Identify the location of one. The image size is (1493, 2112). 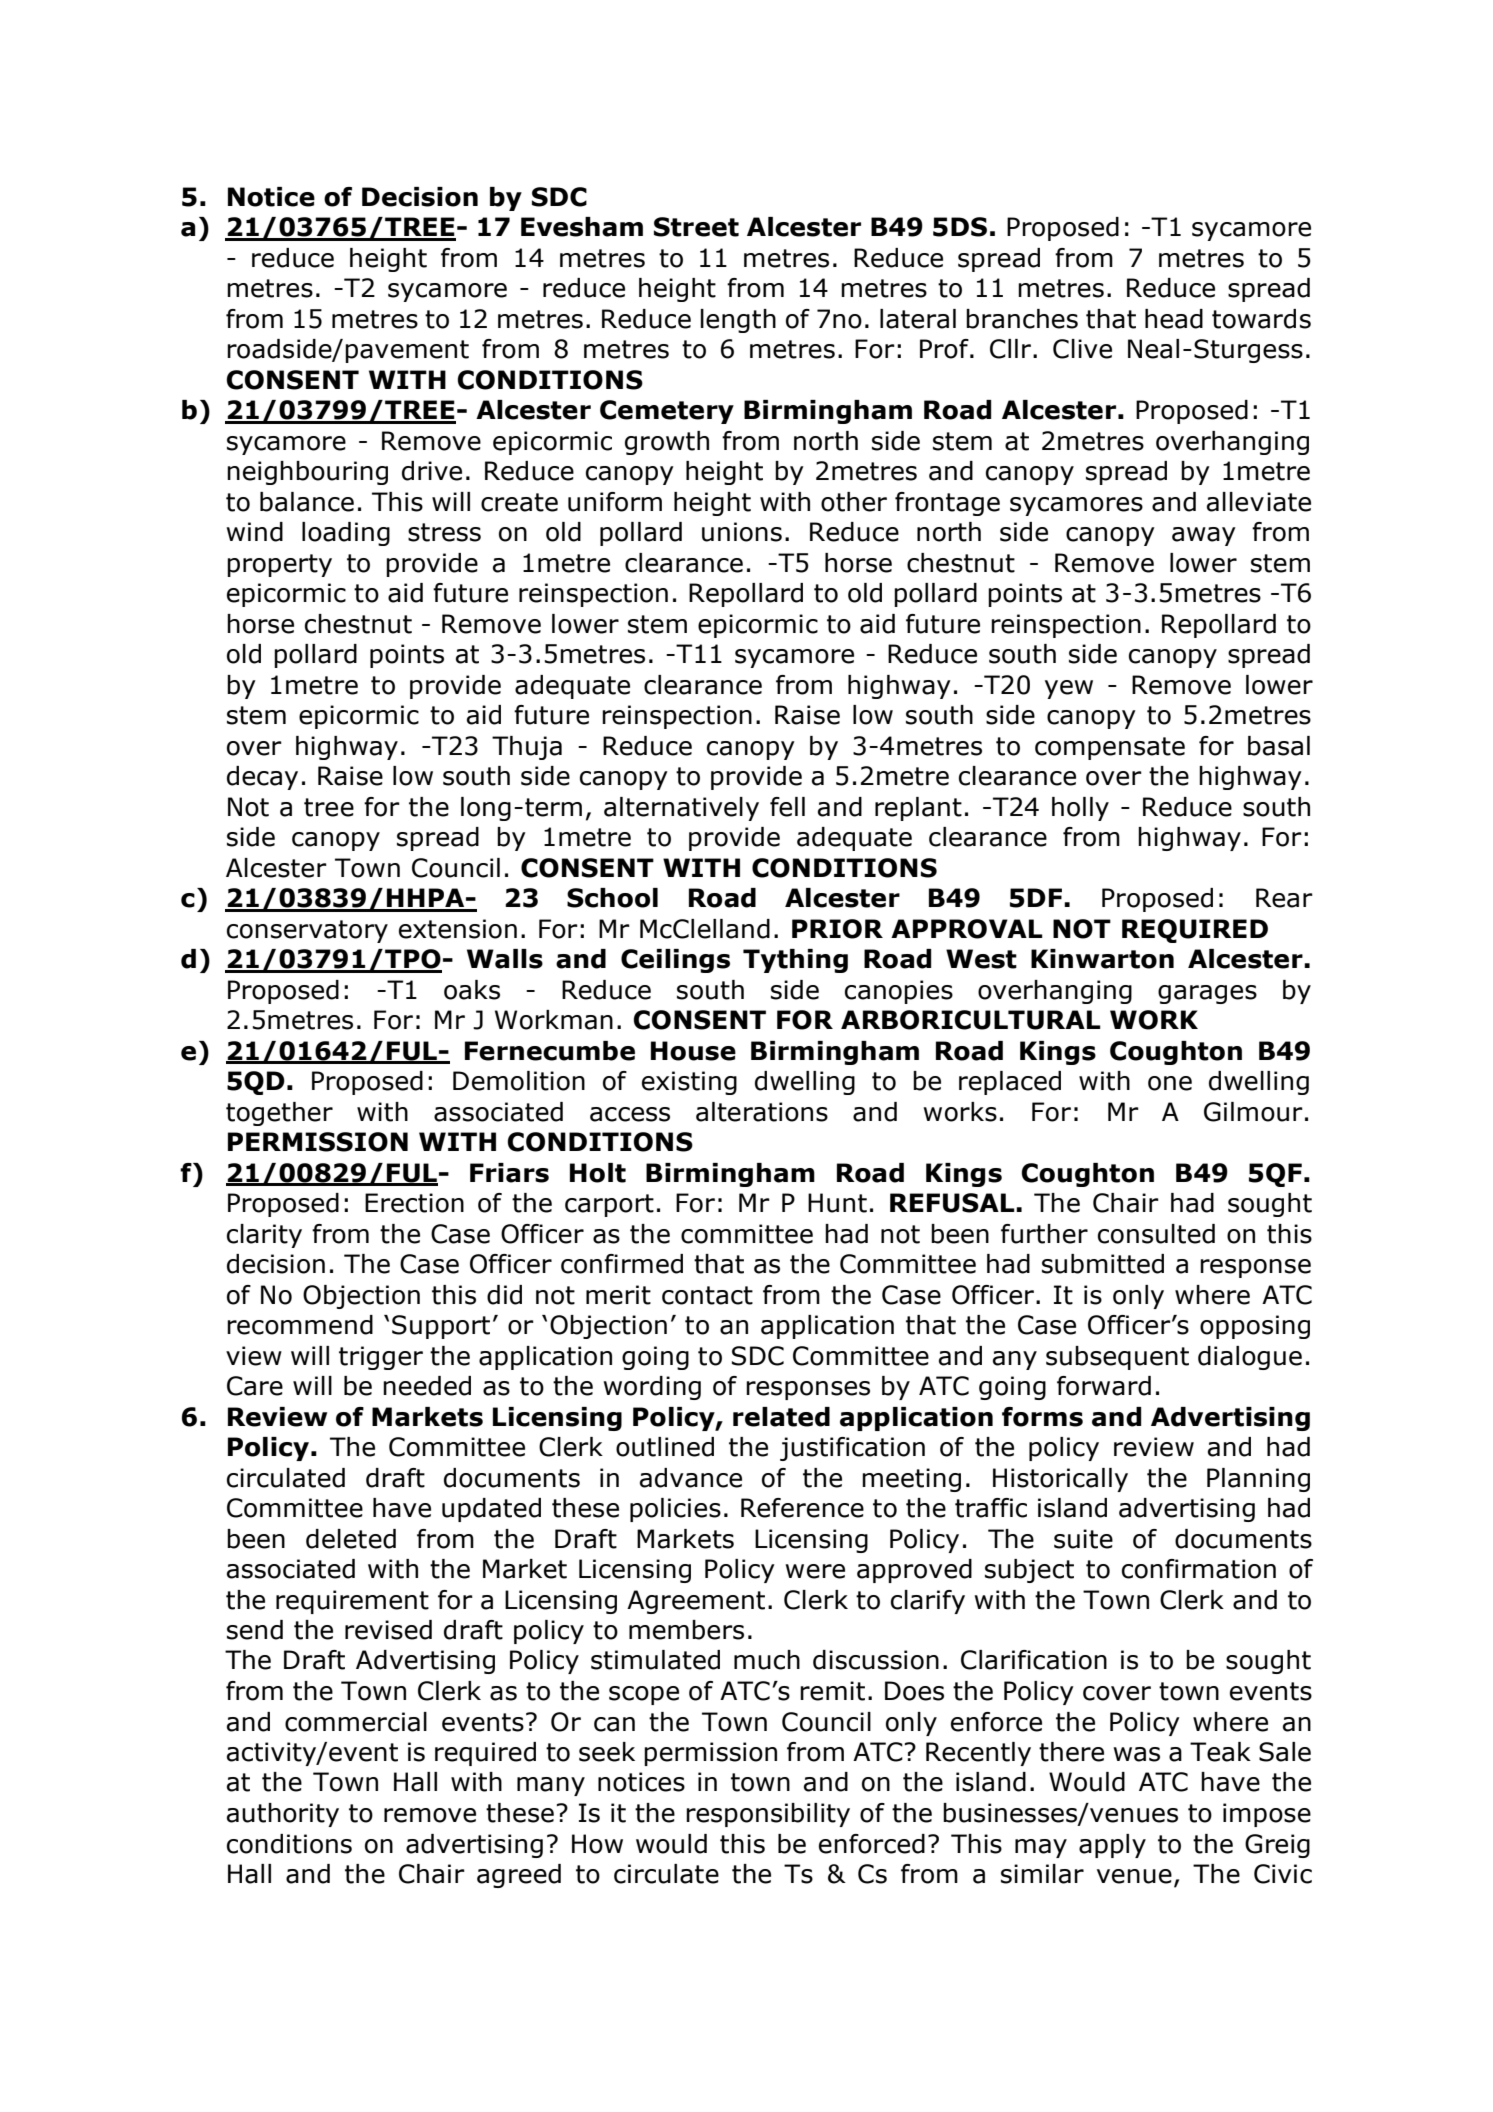
(1170, 1083).
